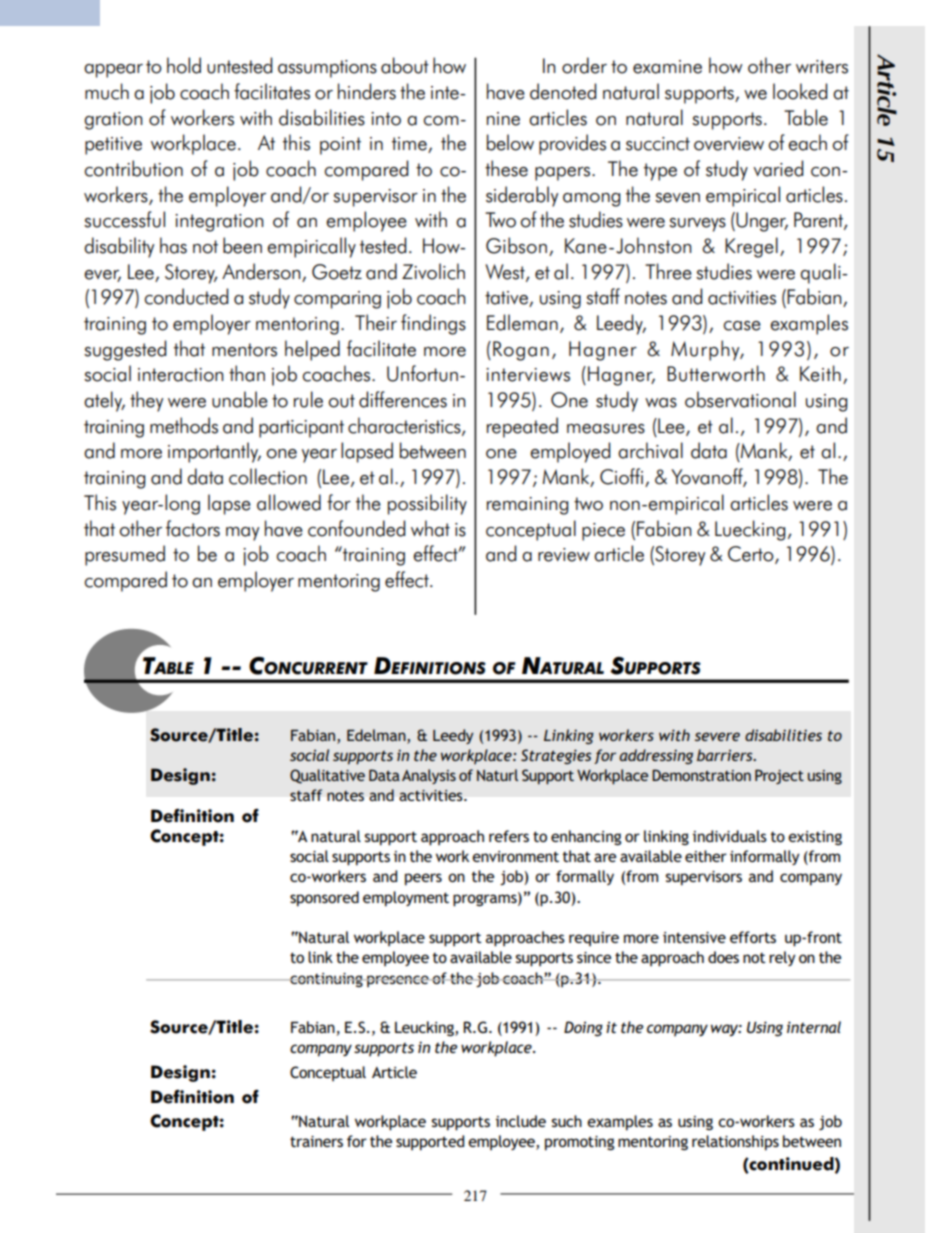  Describe the element at coordinates (503, 119) in the screenshot. I see `nine` at that location.
